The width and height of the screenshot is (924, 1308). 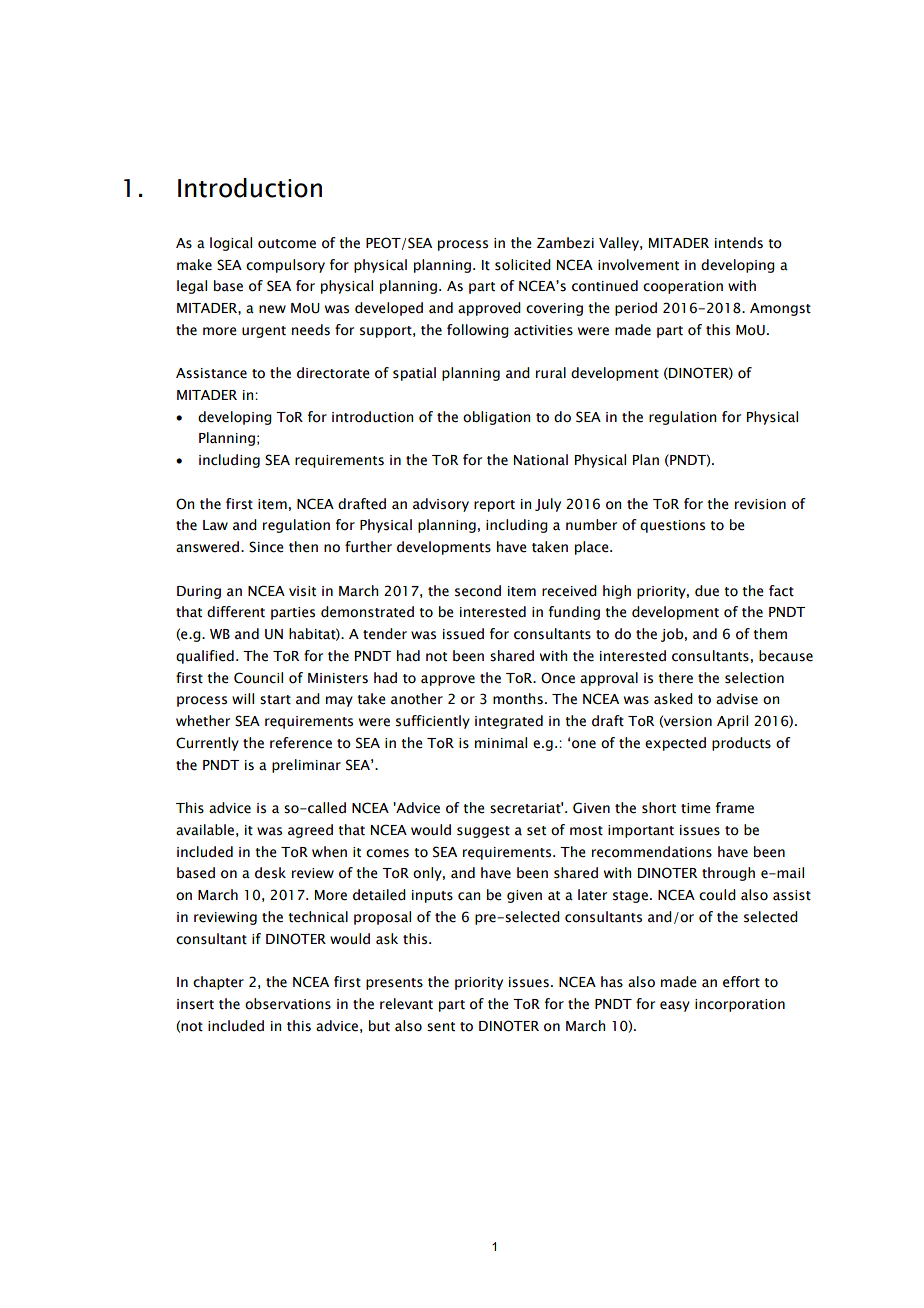 What do you see at coordinates (739, 243) in the screenshot?
I see `intends` at bounding box center [739, 243].
